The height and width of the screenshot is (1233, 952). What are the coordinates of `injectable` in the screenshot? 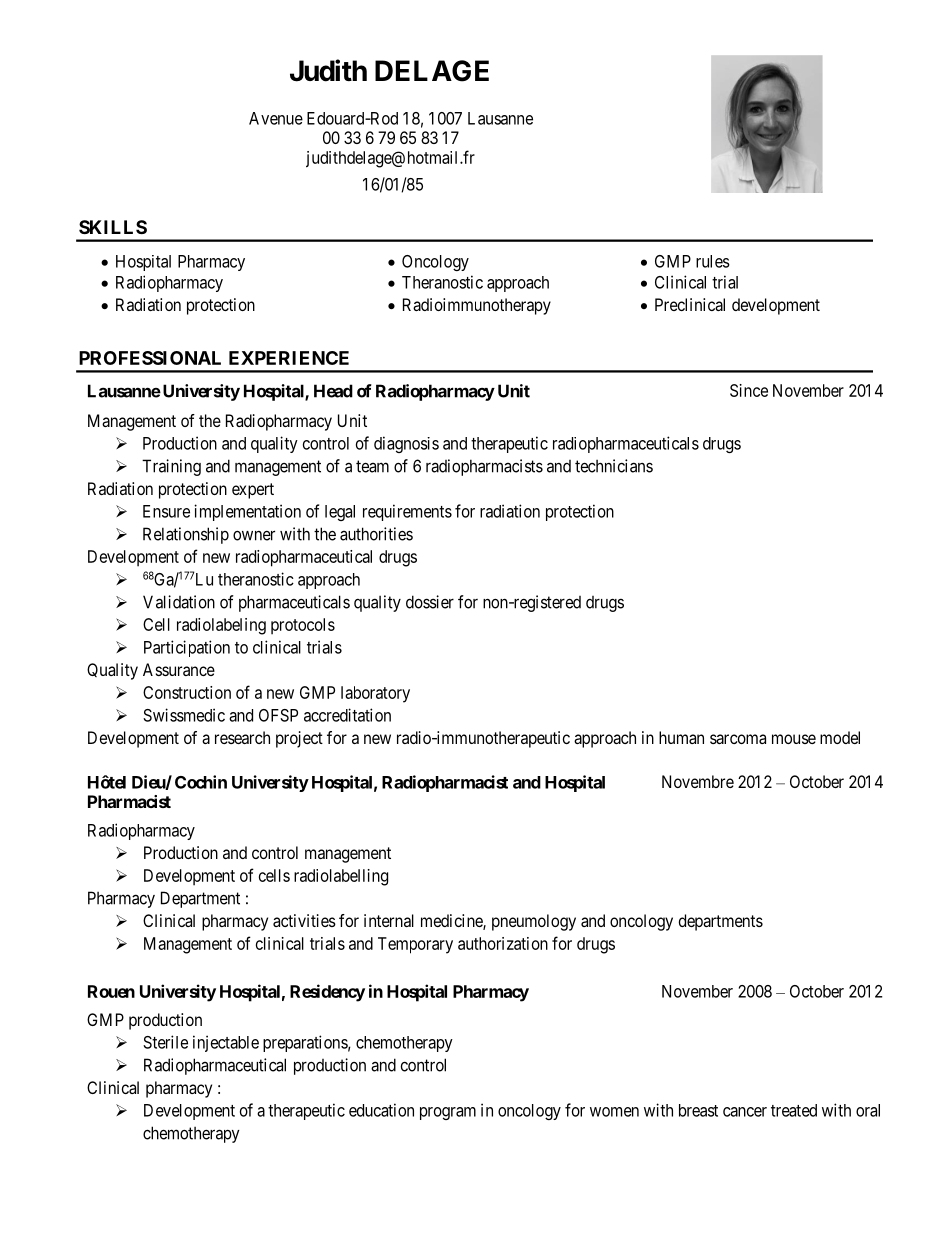 It's located at (226, 1043).
